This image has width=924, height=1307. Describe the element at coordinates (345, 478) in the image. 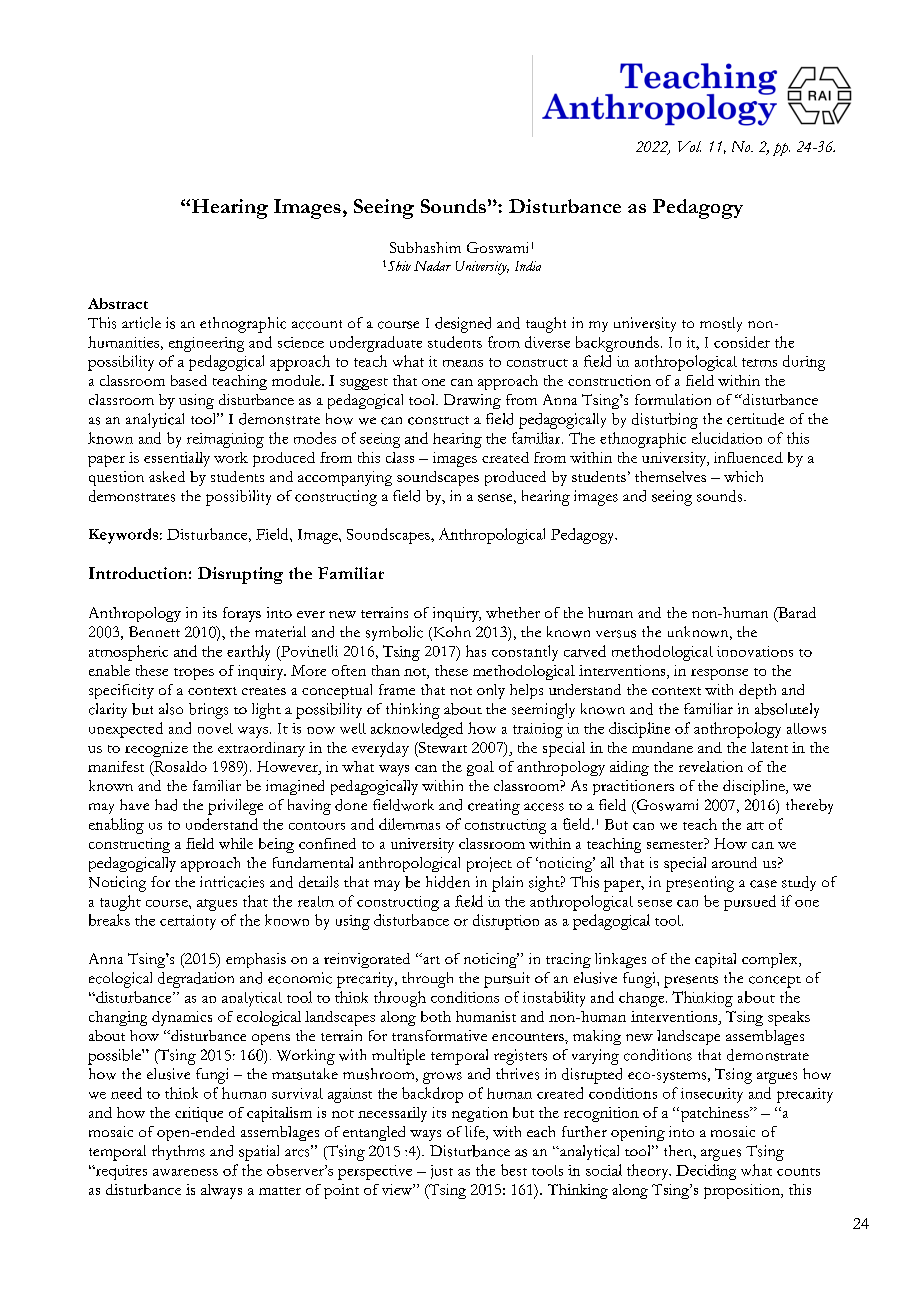

I see `accompanying` at that location.
